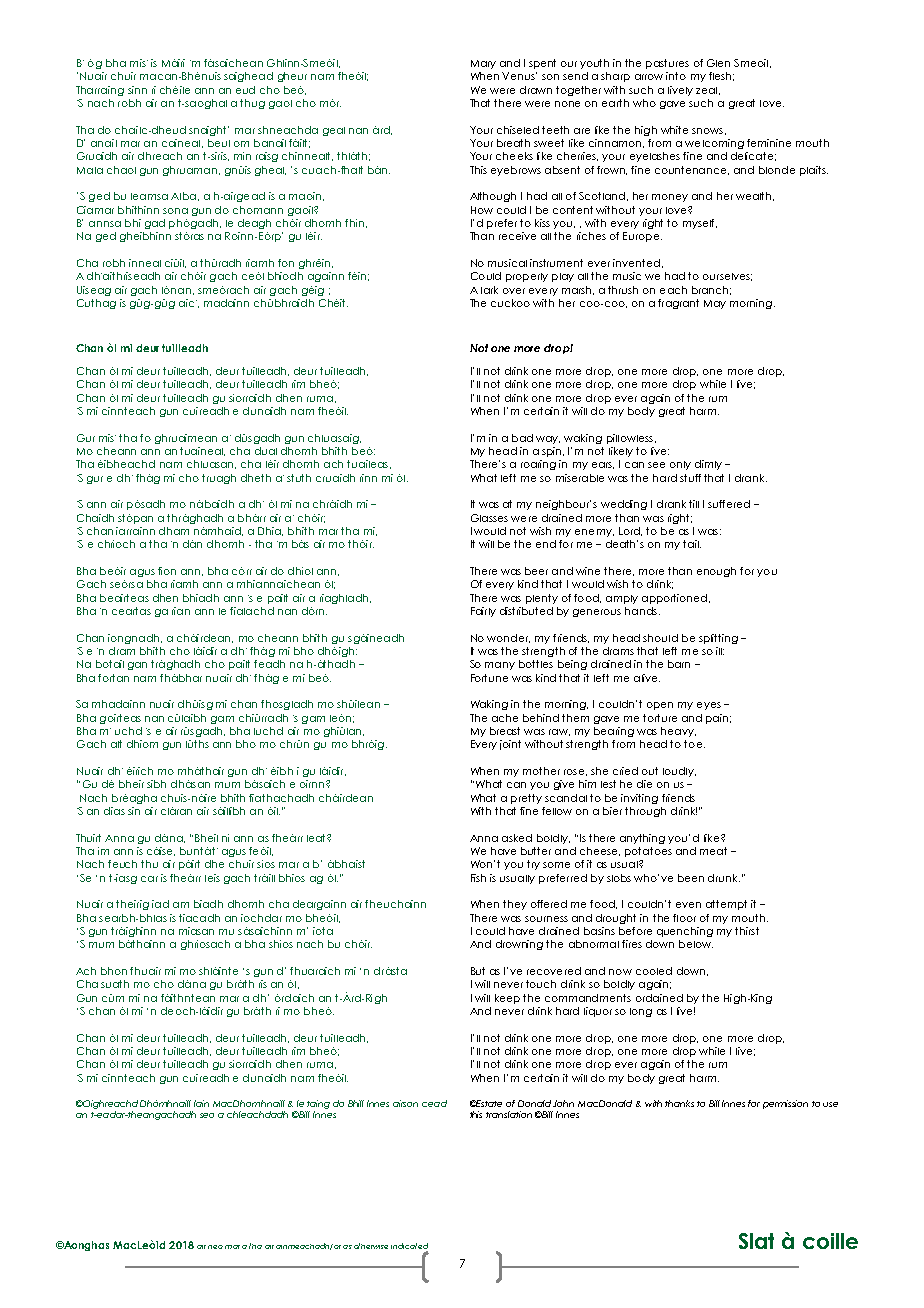  Describe the element at coordinates (706, 90) in the screenshot. I see `zeal` at that location.
